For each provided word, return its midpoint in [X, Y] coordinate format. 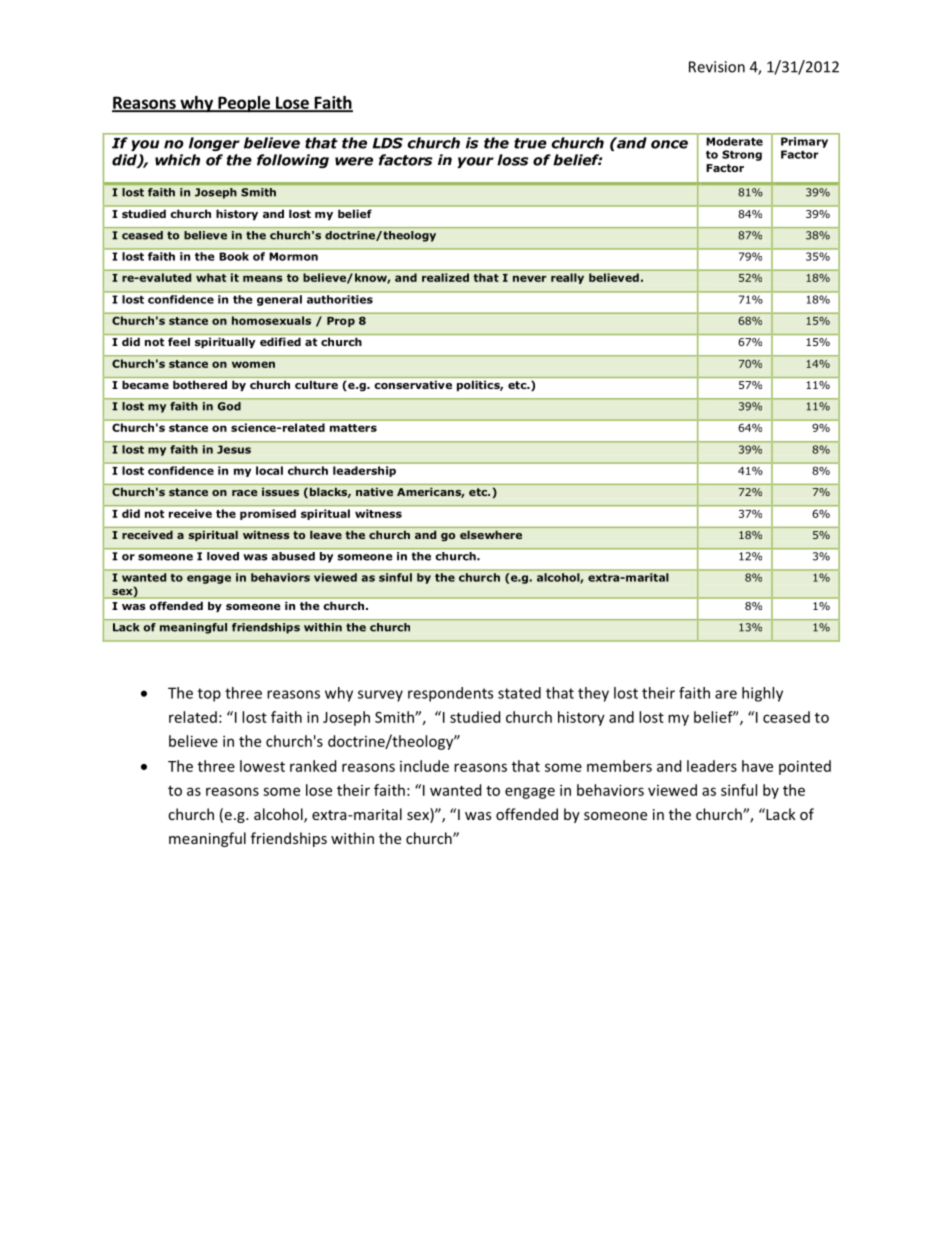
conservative [413, 385]
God [229, 406]
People [244, 104]
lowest [262, 766]
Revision [717, 67]
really [567, 278]
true [530, 143]
